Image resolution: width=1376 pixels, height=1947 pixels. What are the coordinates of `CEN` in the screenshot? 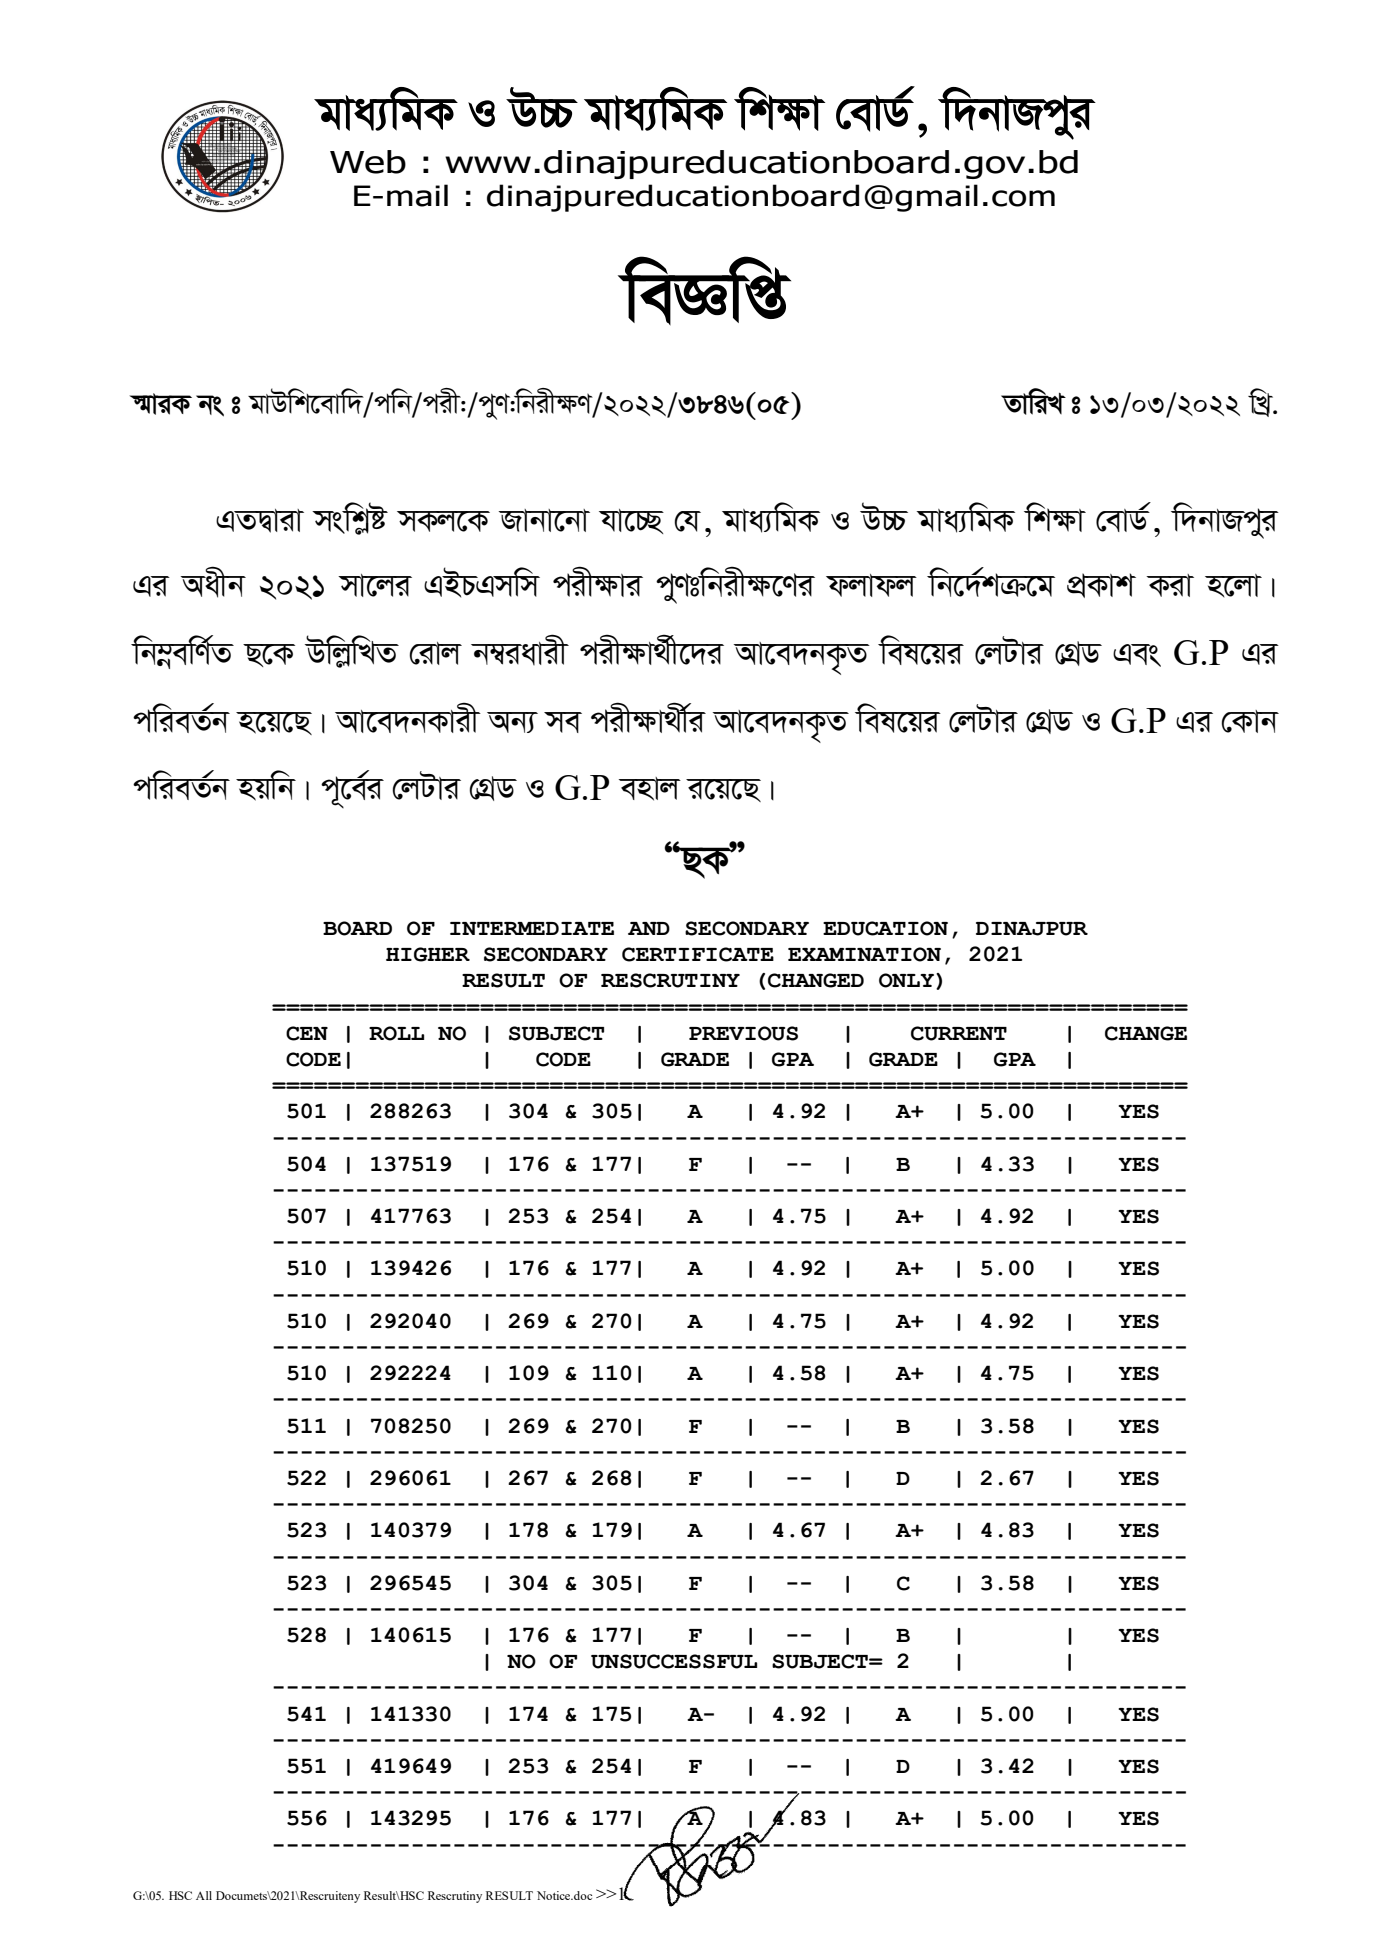 It's located at (307, 1033).
